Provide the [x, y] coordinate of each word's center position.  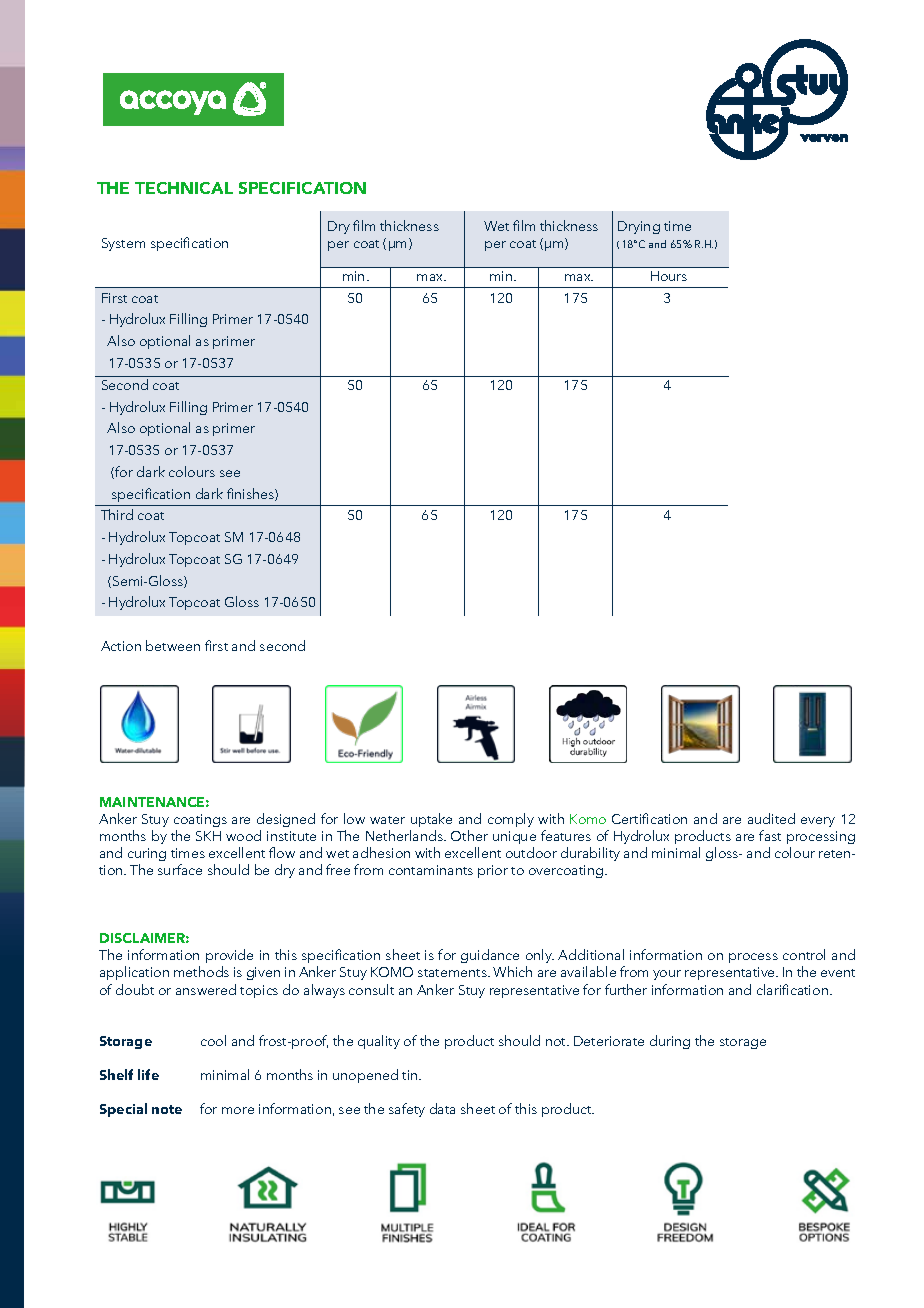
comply [511, 820]
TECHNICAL [184, 188]
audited [771, 818]
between [173, 645]
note [167, 1109]
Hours [669, 276]
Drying [639, 227]
